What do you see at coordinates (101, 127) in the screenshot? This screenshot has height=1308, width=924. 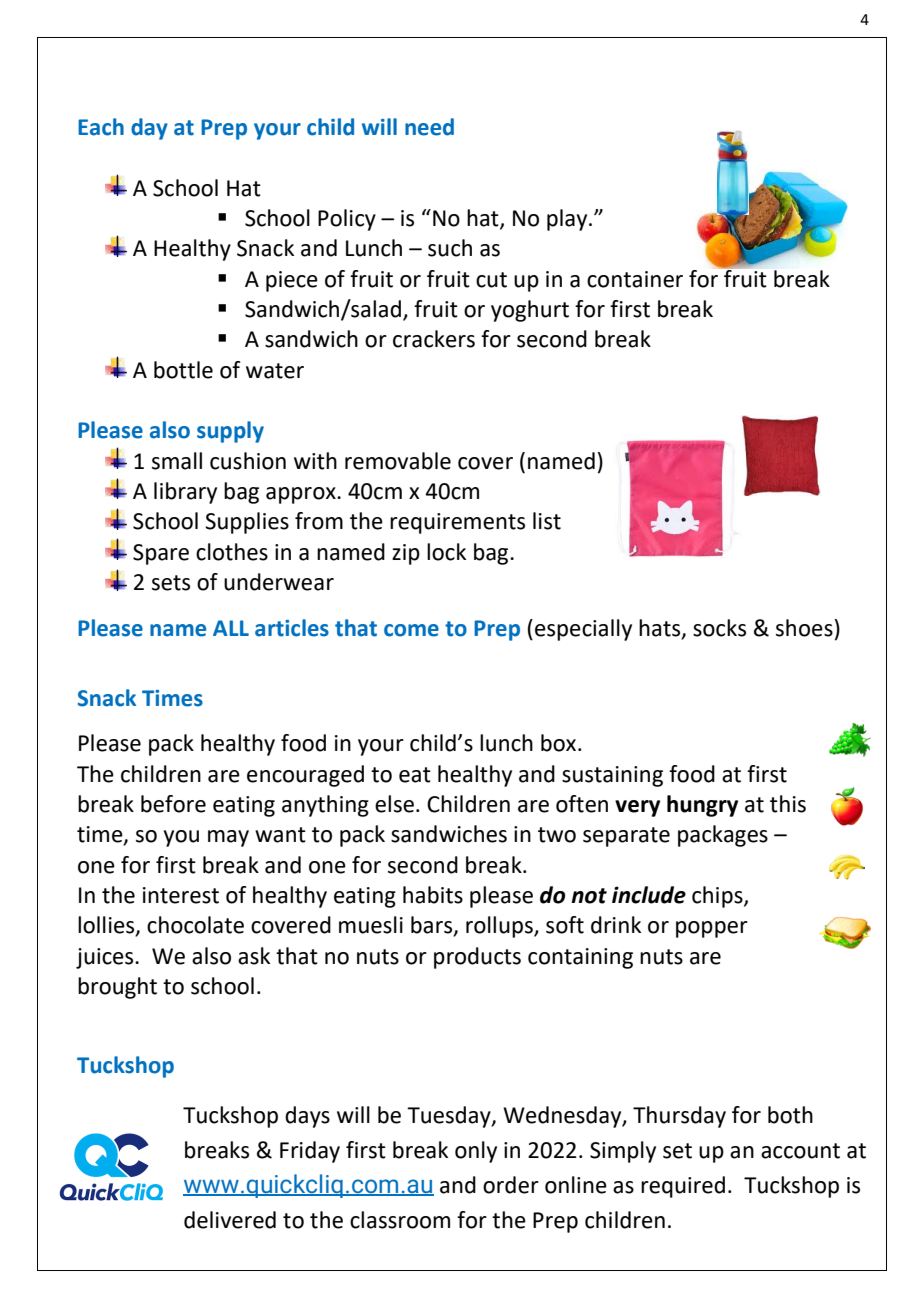 I see `Each` at bounding box center [101, 127].
